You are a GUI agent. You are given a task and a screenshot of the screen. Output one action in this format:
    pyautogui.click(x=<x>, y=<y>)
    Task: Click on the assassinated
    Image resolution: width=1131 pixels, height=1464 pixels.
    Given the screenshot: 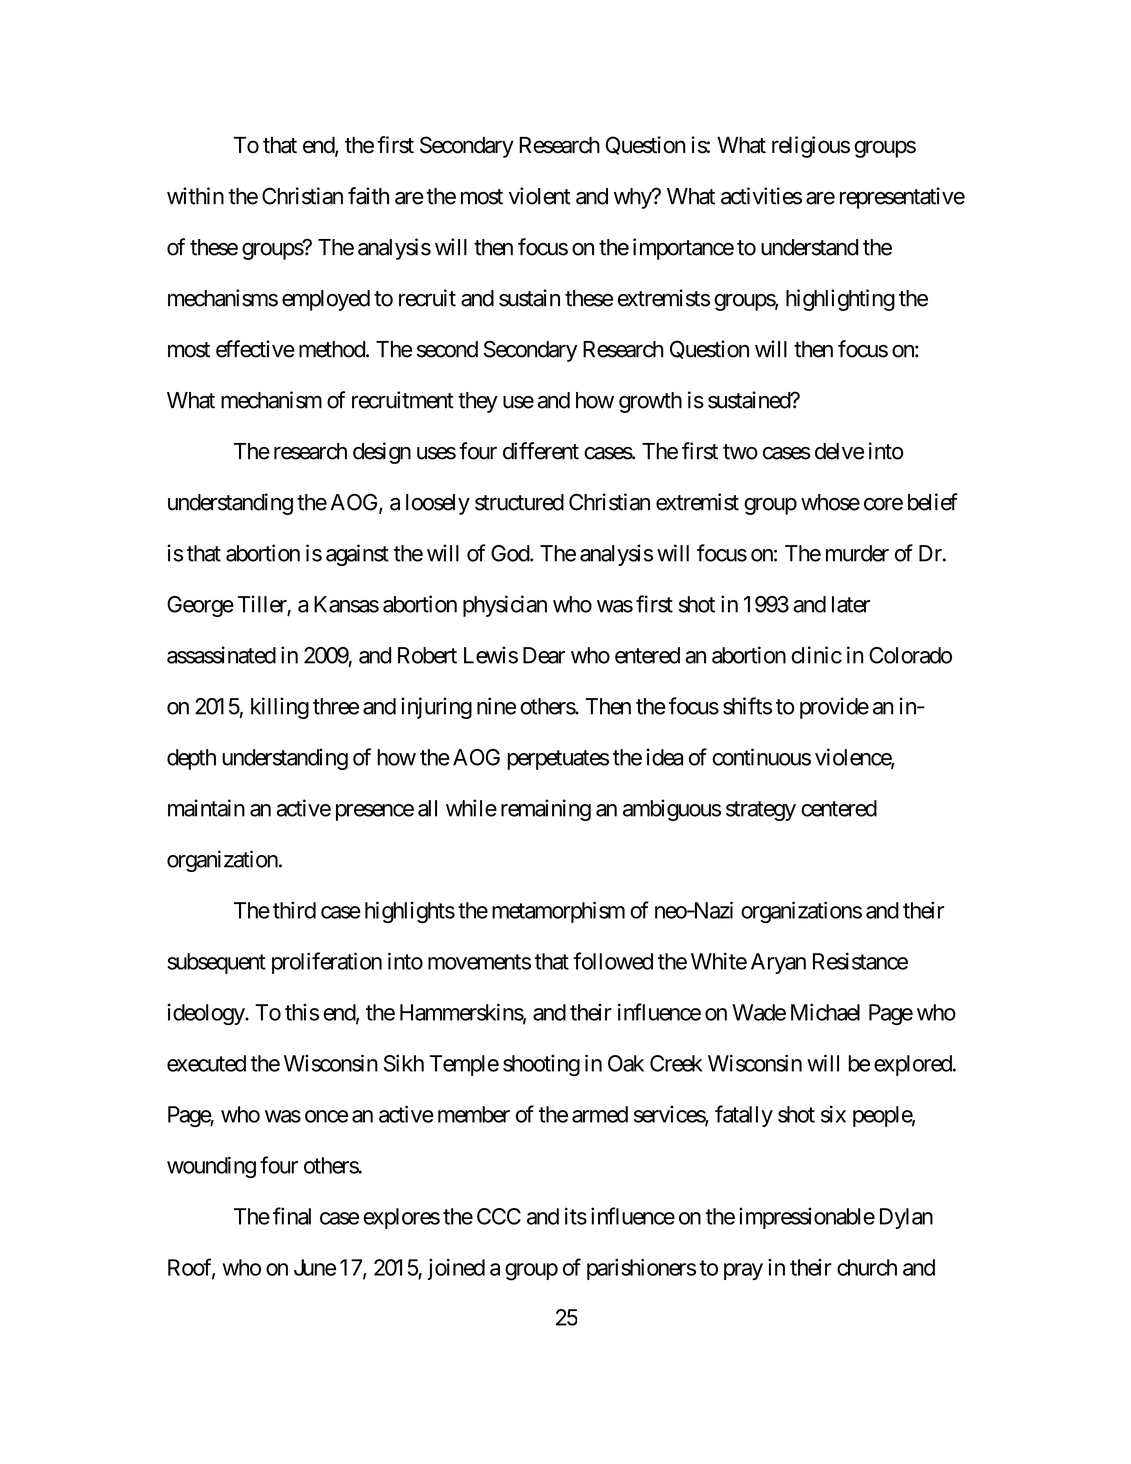 What is the action you would take?
    pyautogui.click(x=221, y=655)
